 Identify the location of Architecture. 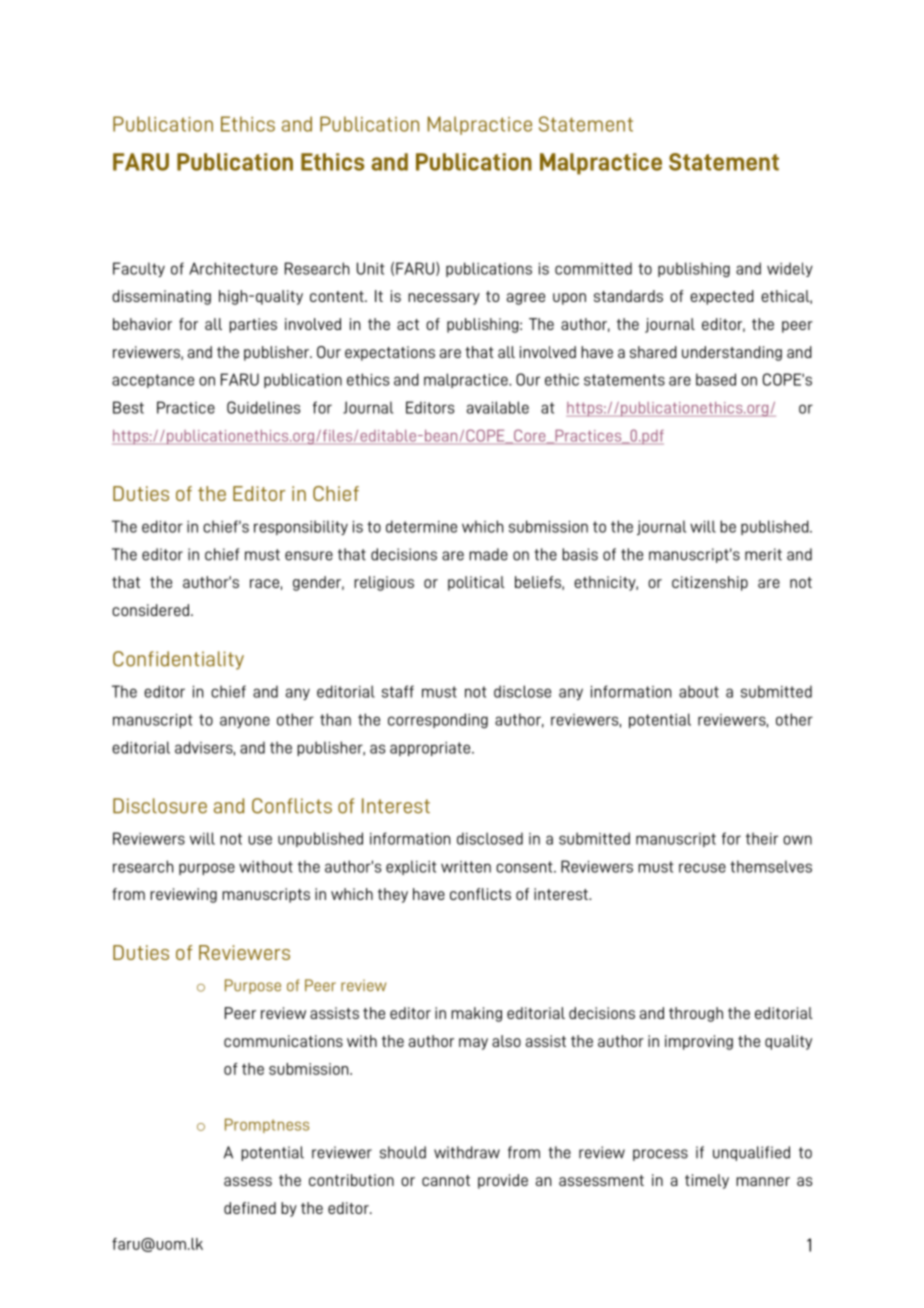
(233, 268).
